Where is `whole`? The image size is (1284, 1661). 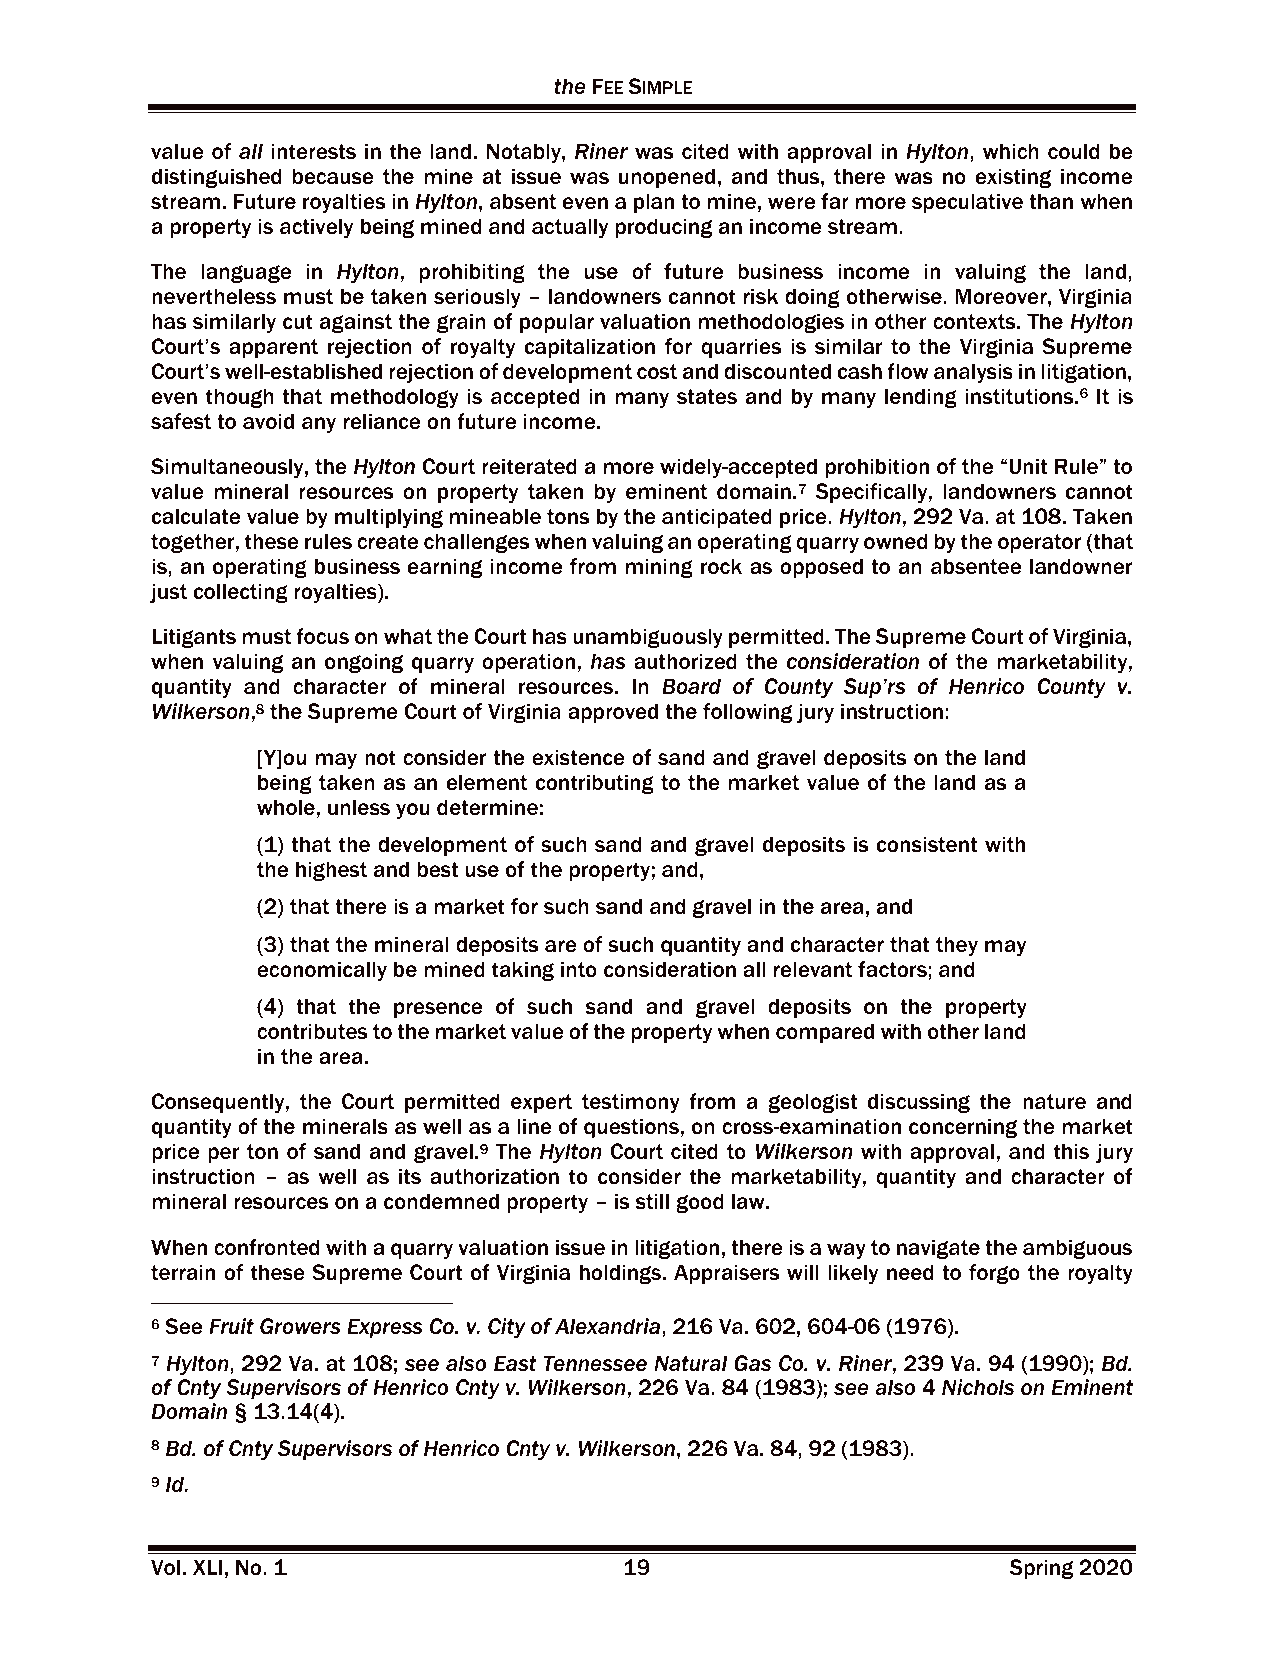 whole is located at coordinates (286, 807).
